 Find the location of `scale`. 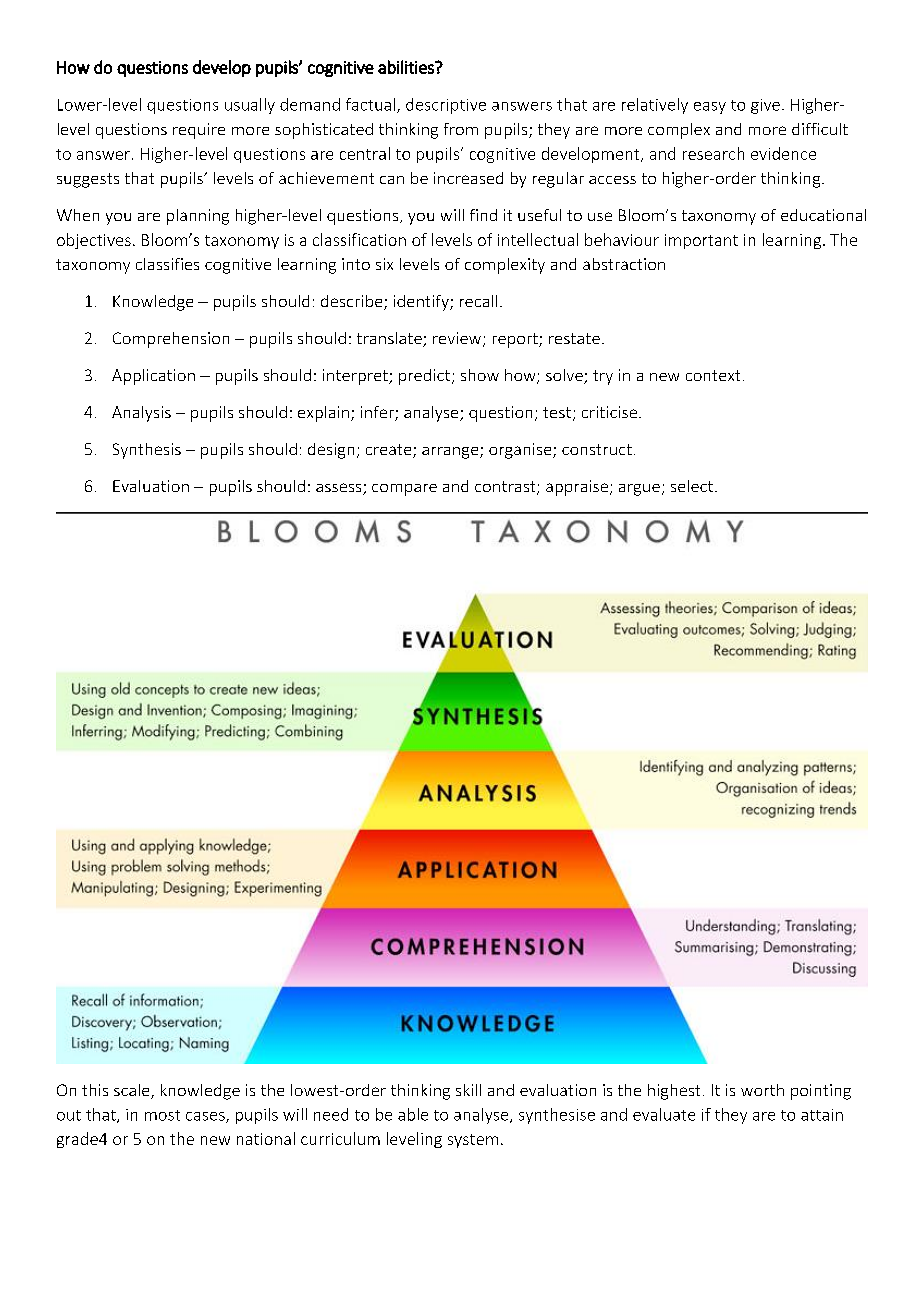

scale is located at coordinates (133, 1091).
